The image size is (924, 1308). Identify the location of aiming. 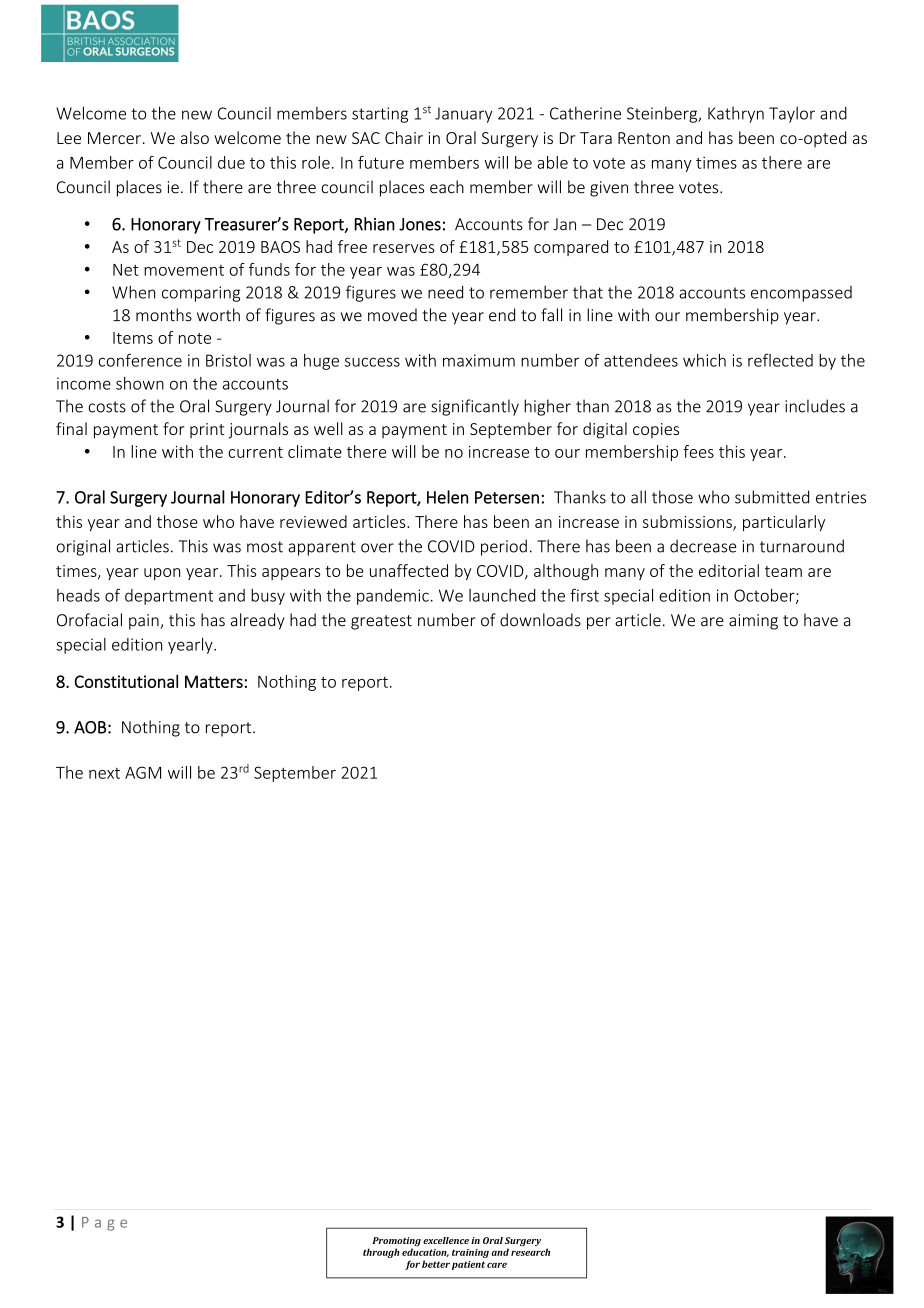
(753, 622).
